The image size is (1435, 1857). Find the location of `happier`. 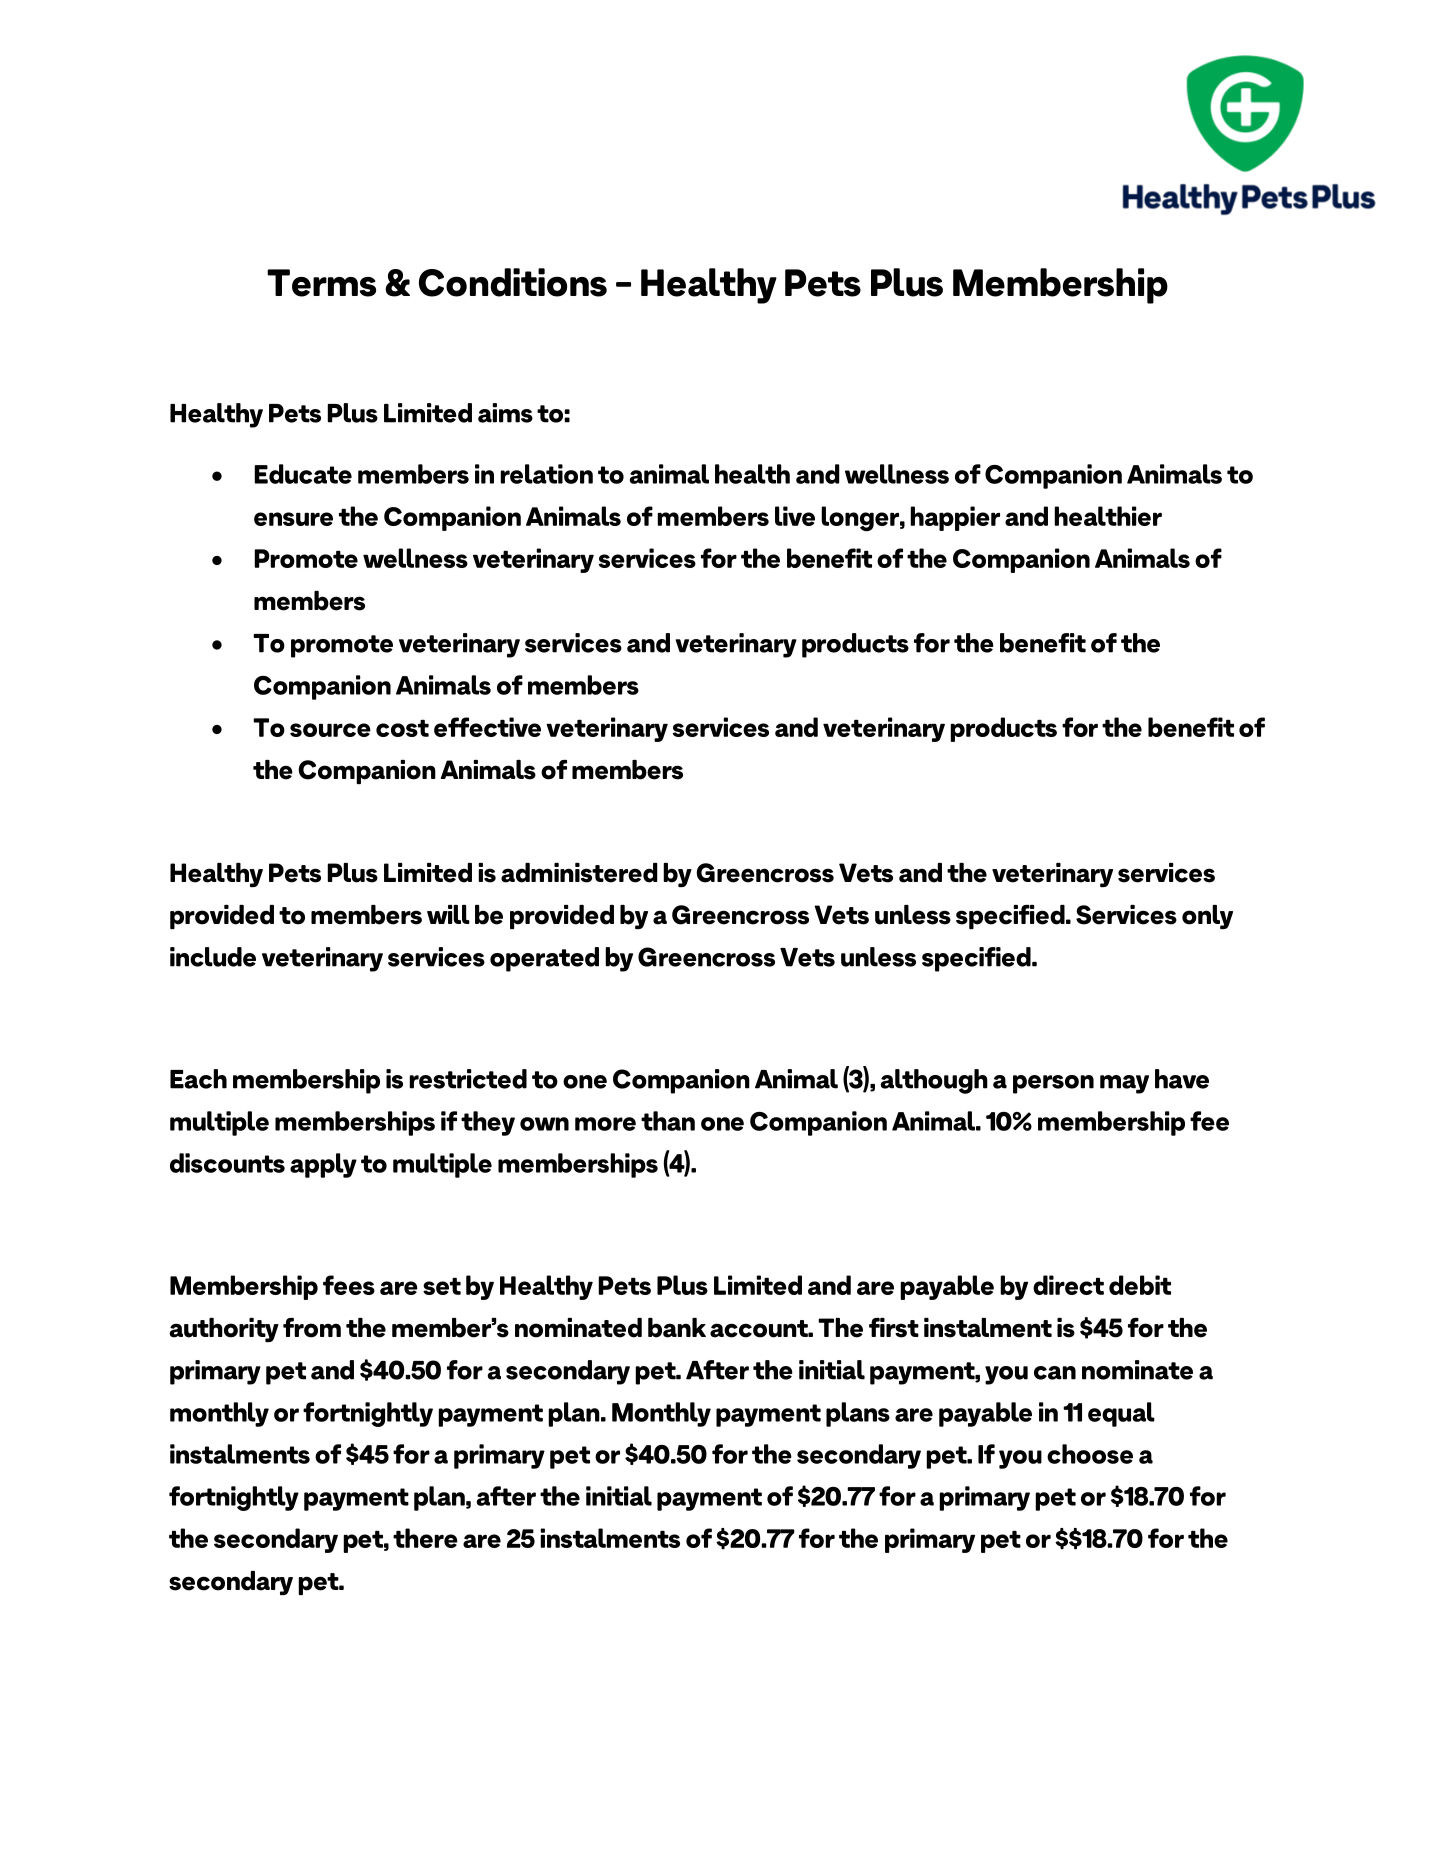

happier is located at coordinates (955, 518).
